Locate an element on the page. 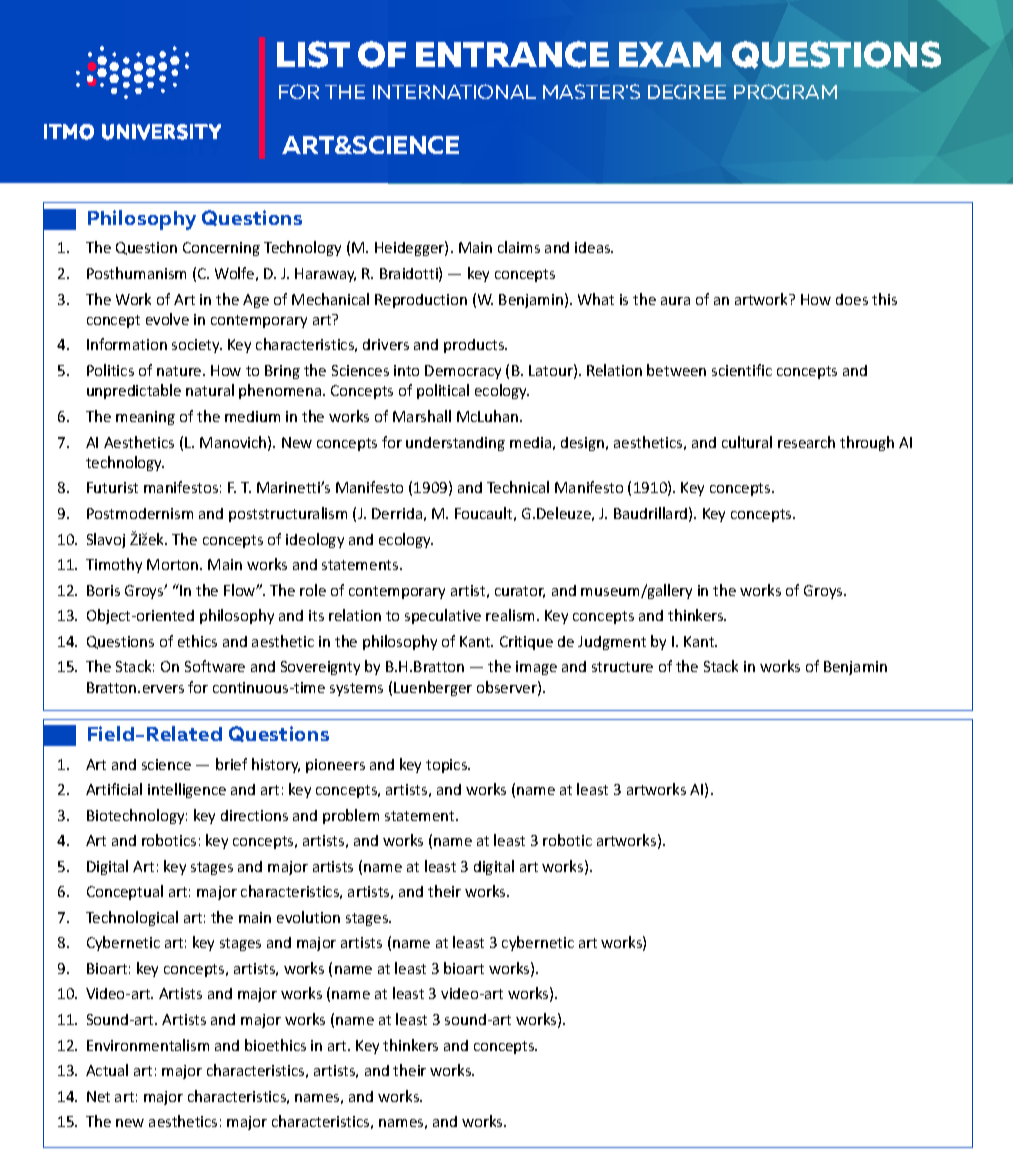  INTERNATIONAL is located at coordinates (454, 91).
